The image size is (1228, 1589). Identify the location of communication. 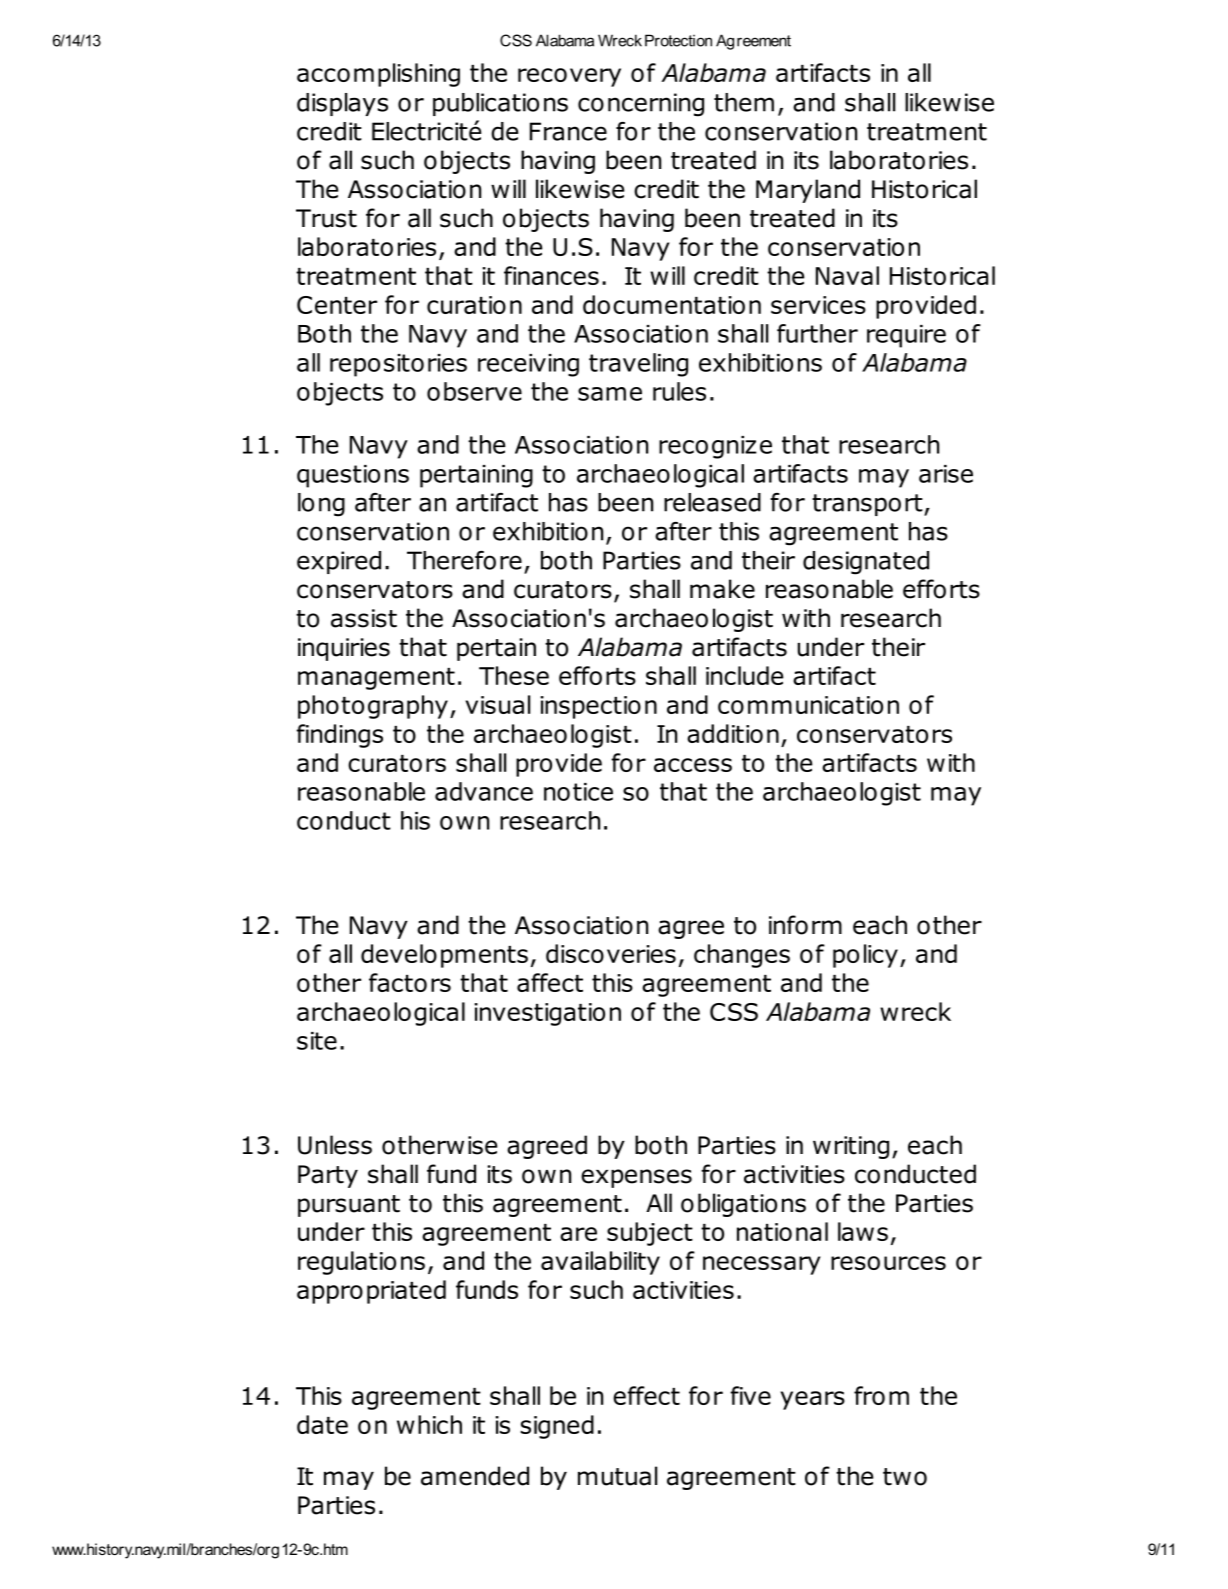
(808, 705).
